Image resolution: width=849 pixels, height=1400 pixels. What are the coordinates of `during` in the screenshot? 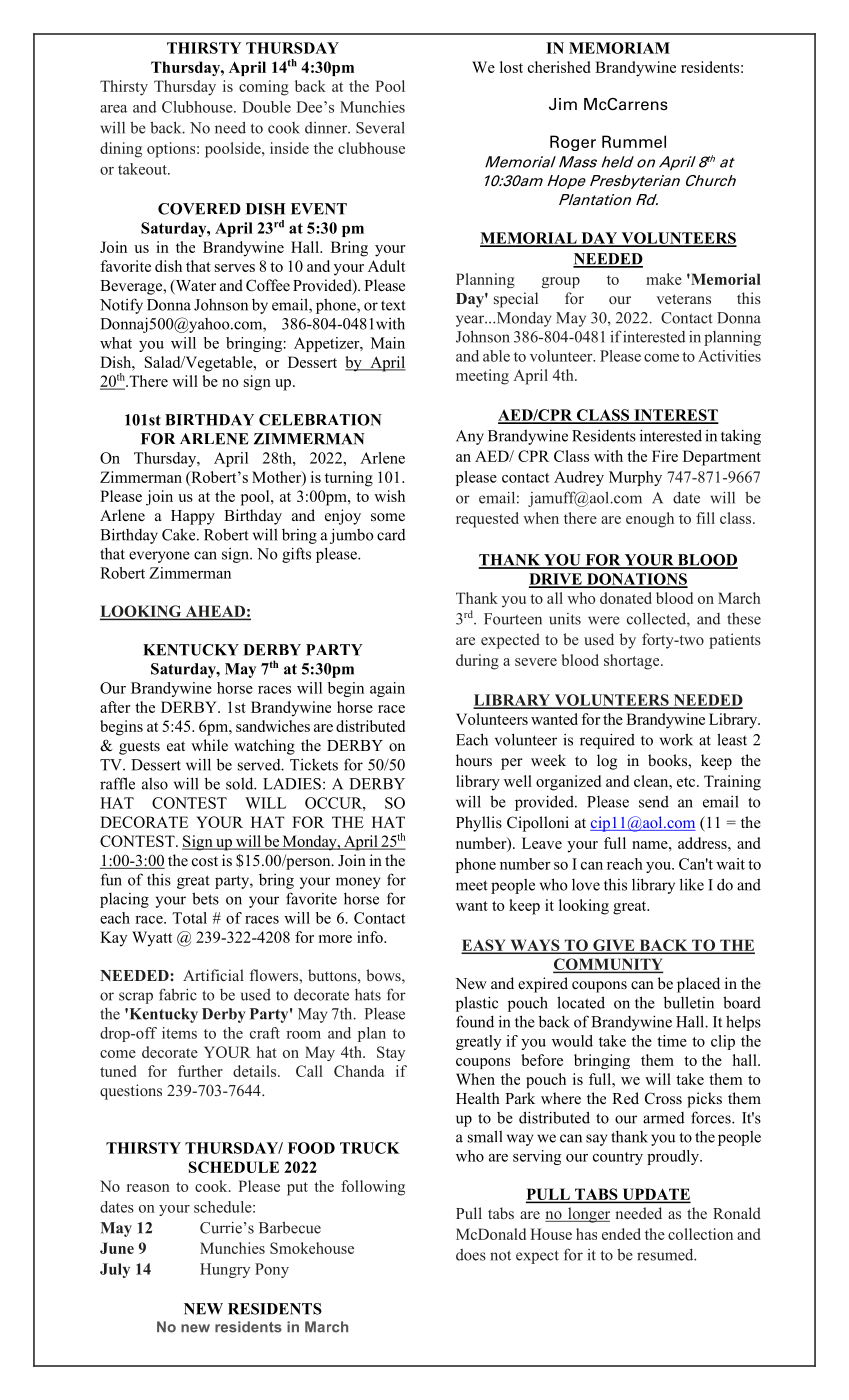 It's located at (477, 662).
